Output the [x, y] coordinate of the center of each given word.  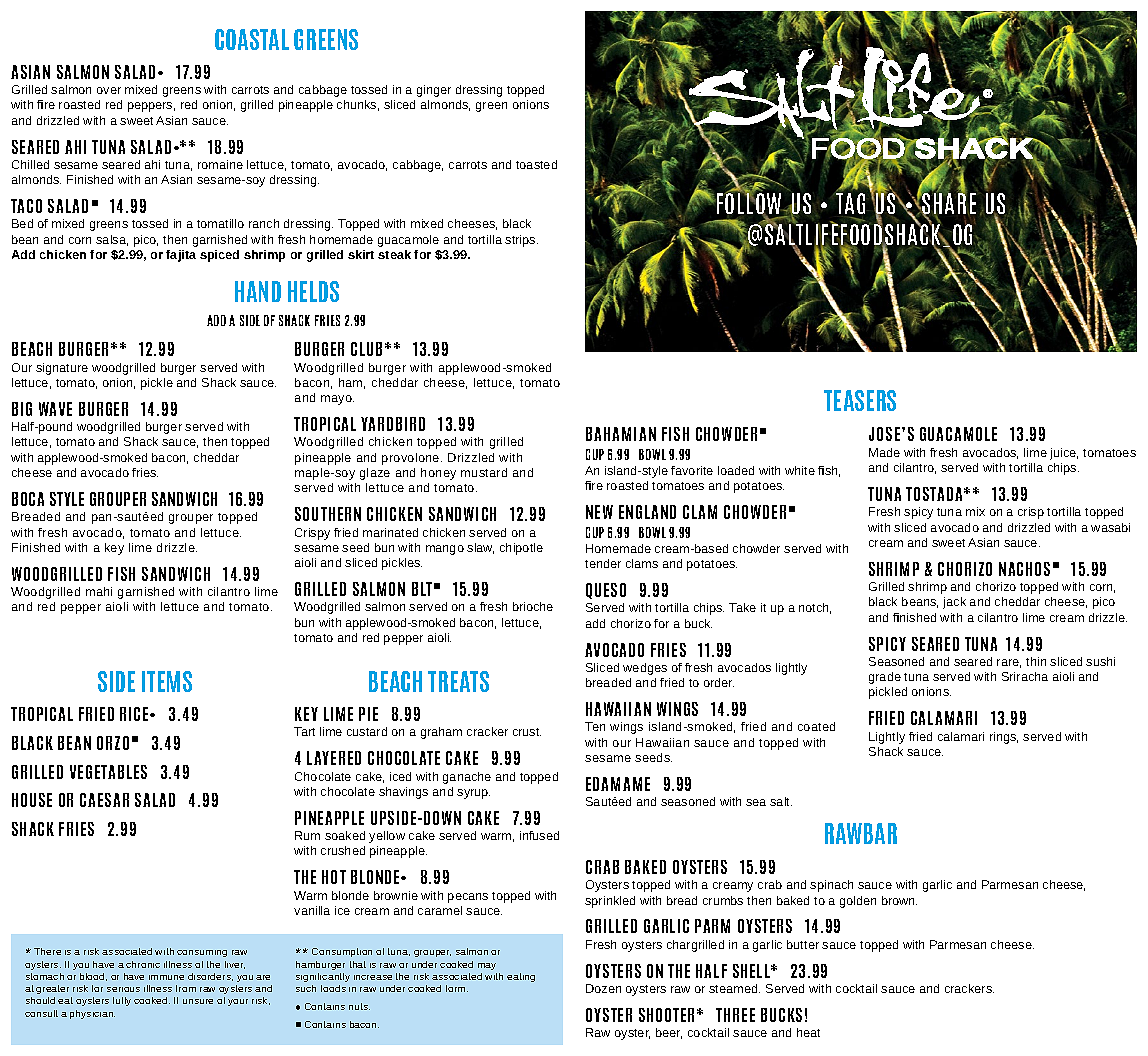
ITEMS [167, 681]
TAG [850, 203]
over [109, 90]
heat [808, 1032]
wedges [645, 669]
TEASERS [860, 400]
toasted [536, 164]
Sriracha [1025, 676]
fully [122, 1001]
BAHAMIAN [621, 434]
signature [62, 369]
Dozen [603, 988]
